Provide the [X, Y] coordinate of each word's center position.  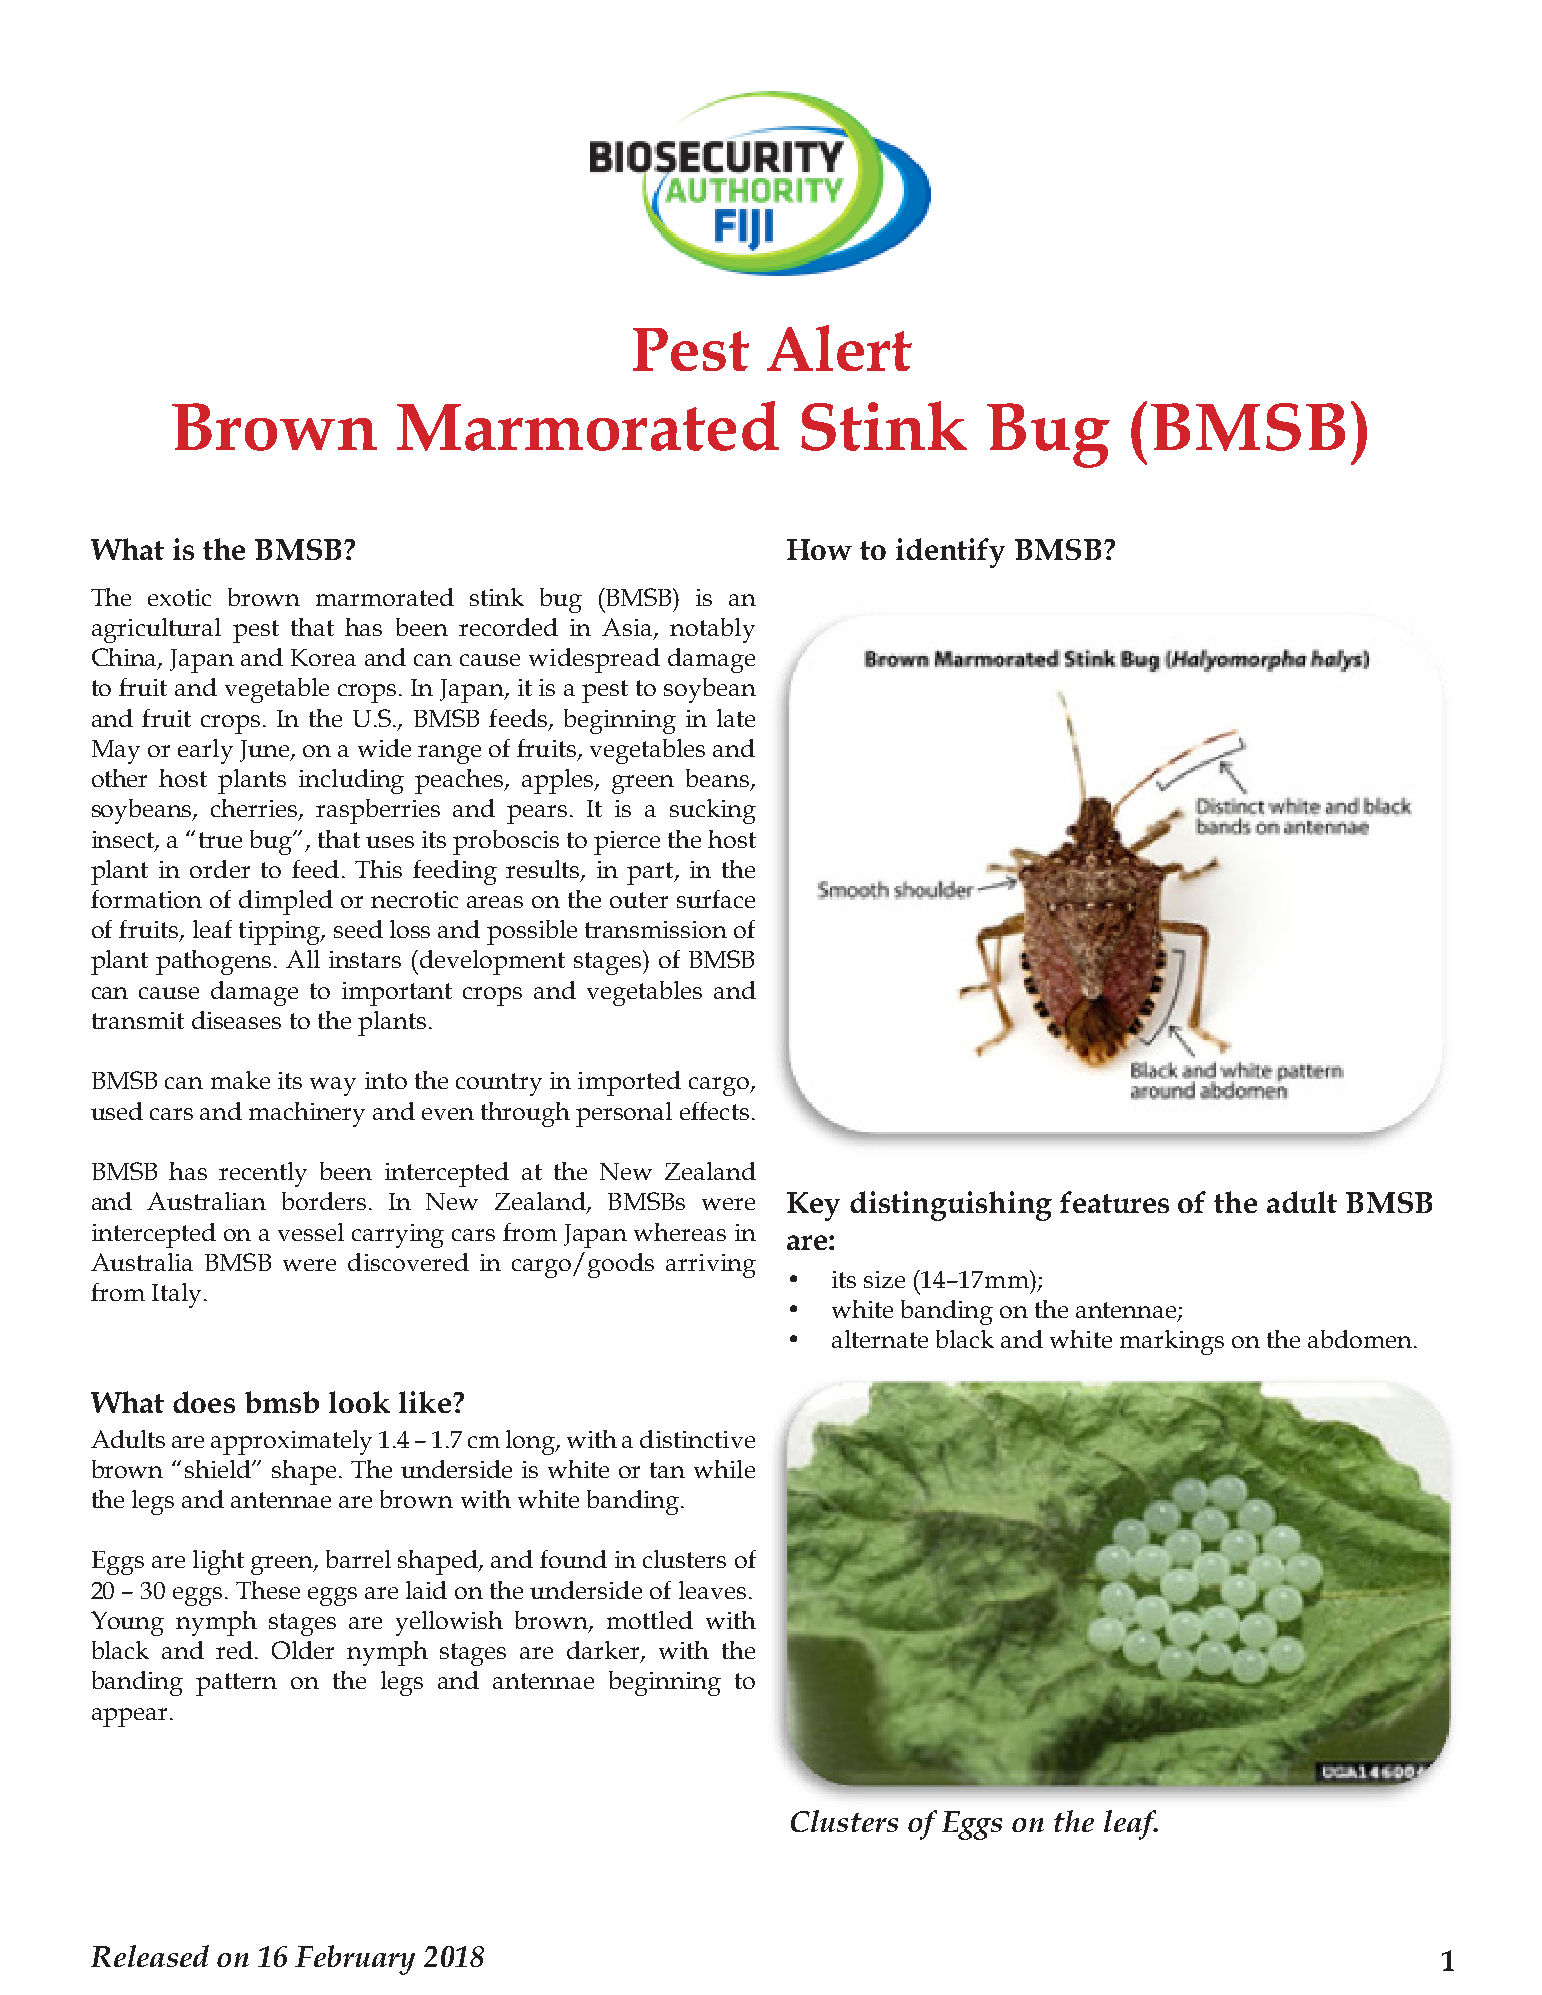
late [736, 718]
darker [604, 1651]
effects [714, 1111]
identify [950, 553]
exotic [179, 597]
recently [263, 1174]
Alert [839, 348]
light [218, 1562]
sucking [713, 811]
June [266, 751]
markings [1172, 1342]
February [355, 1960]
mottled [650, 1620]
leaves [712, 1590]
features [1114, 1202]
